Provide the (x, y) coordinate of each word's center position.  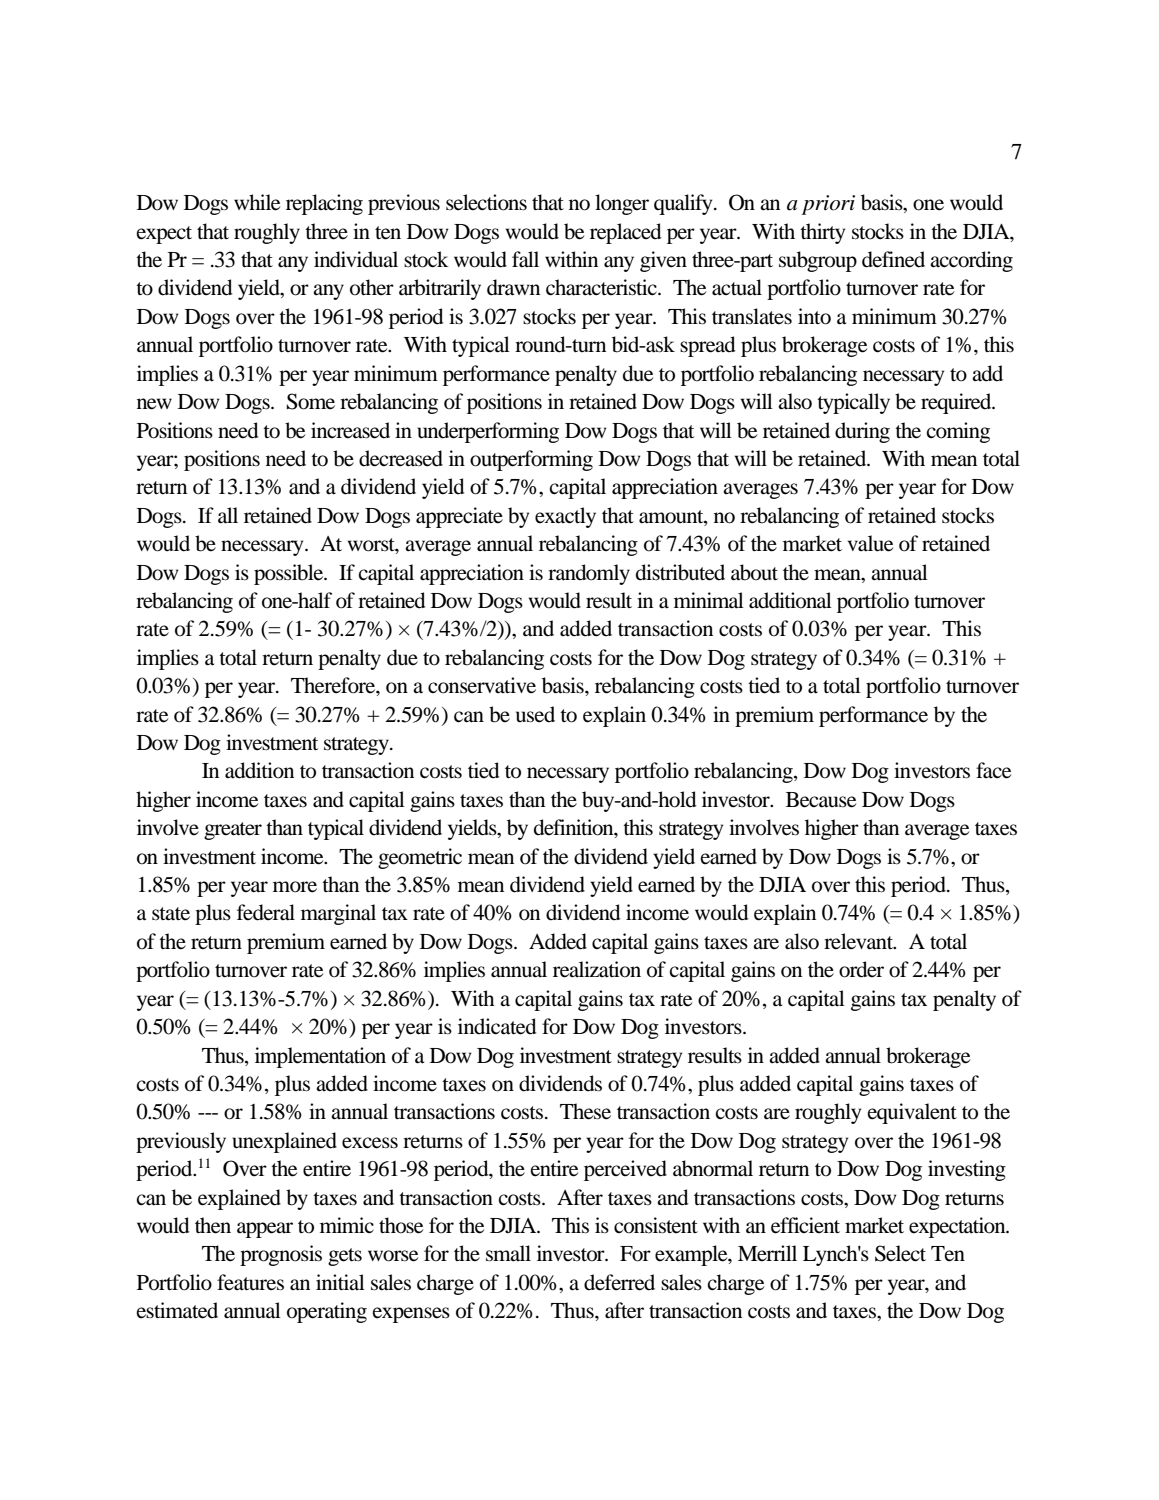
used (535, 714)
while (257, 202)
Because (821, 800)
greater (233, 831)
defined (893, 259)
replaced (625, 233)
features (250, 1282)
